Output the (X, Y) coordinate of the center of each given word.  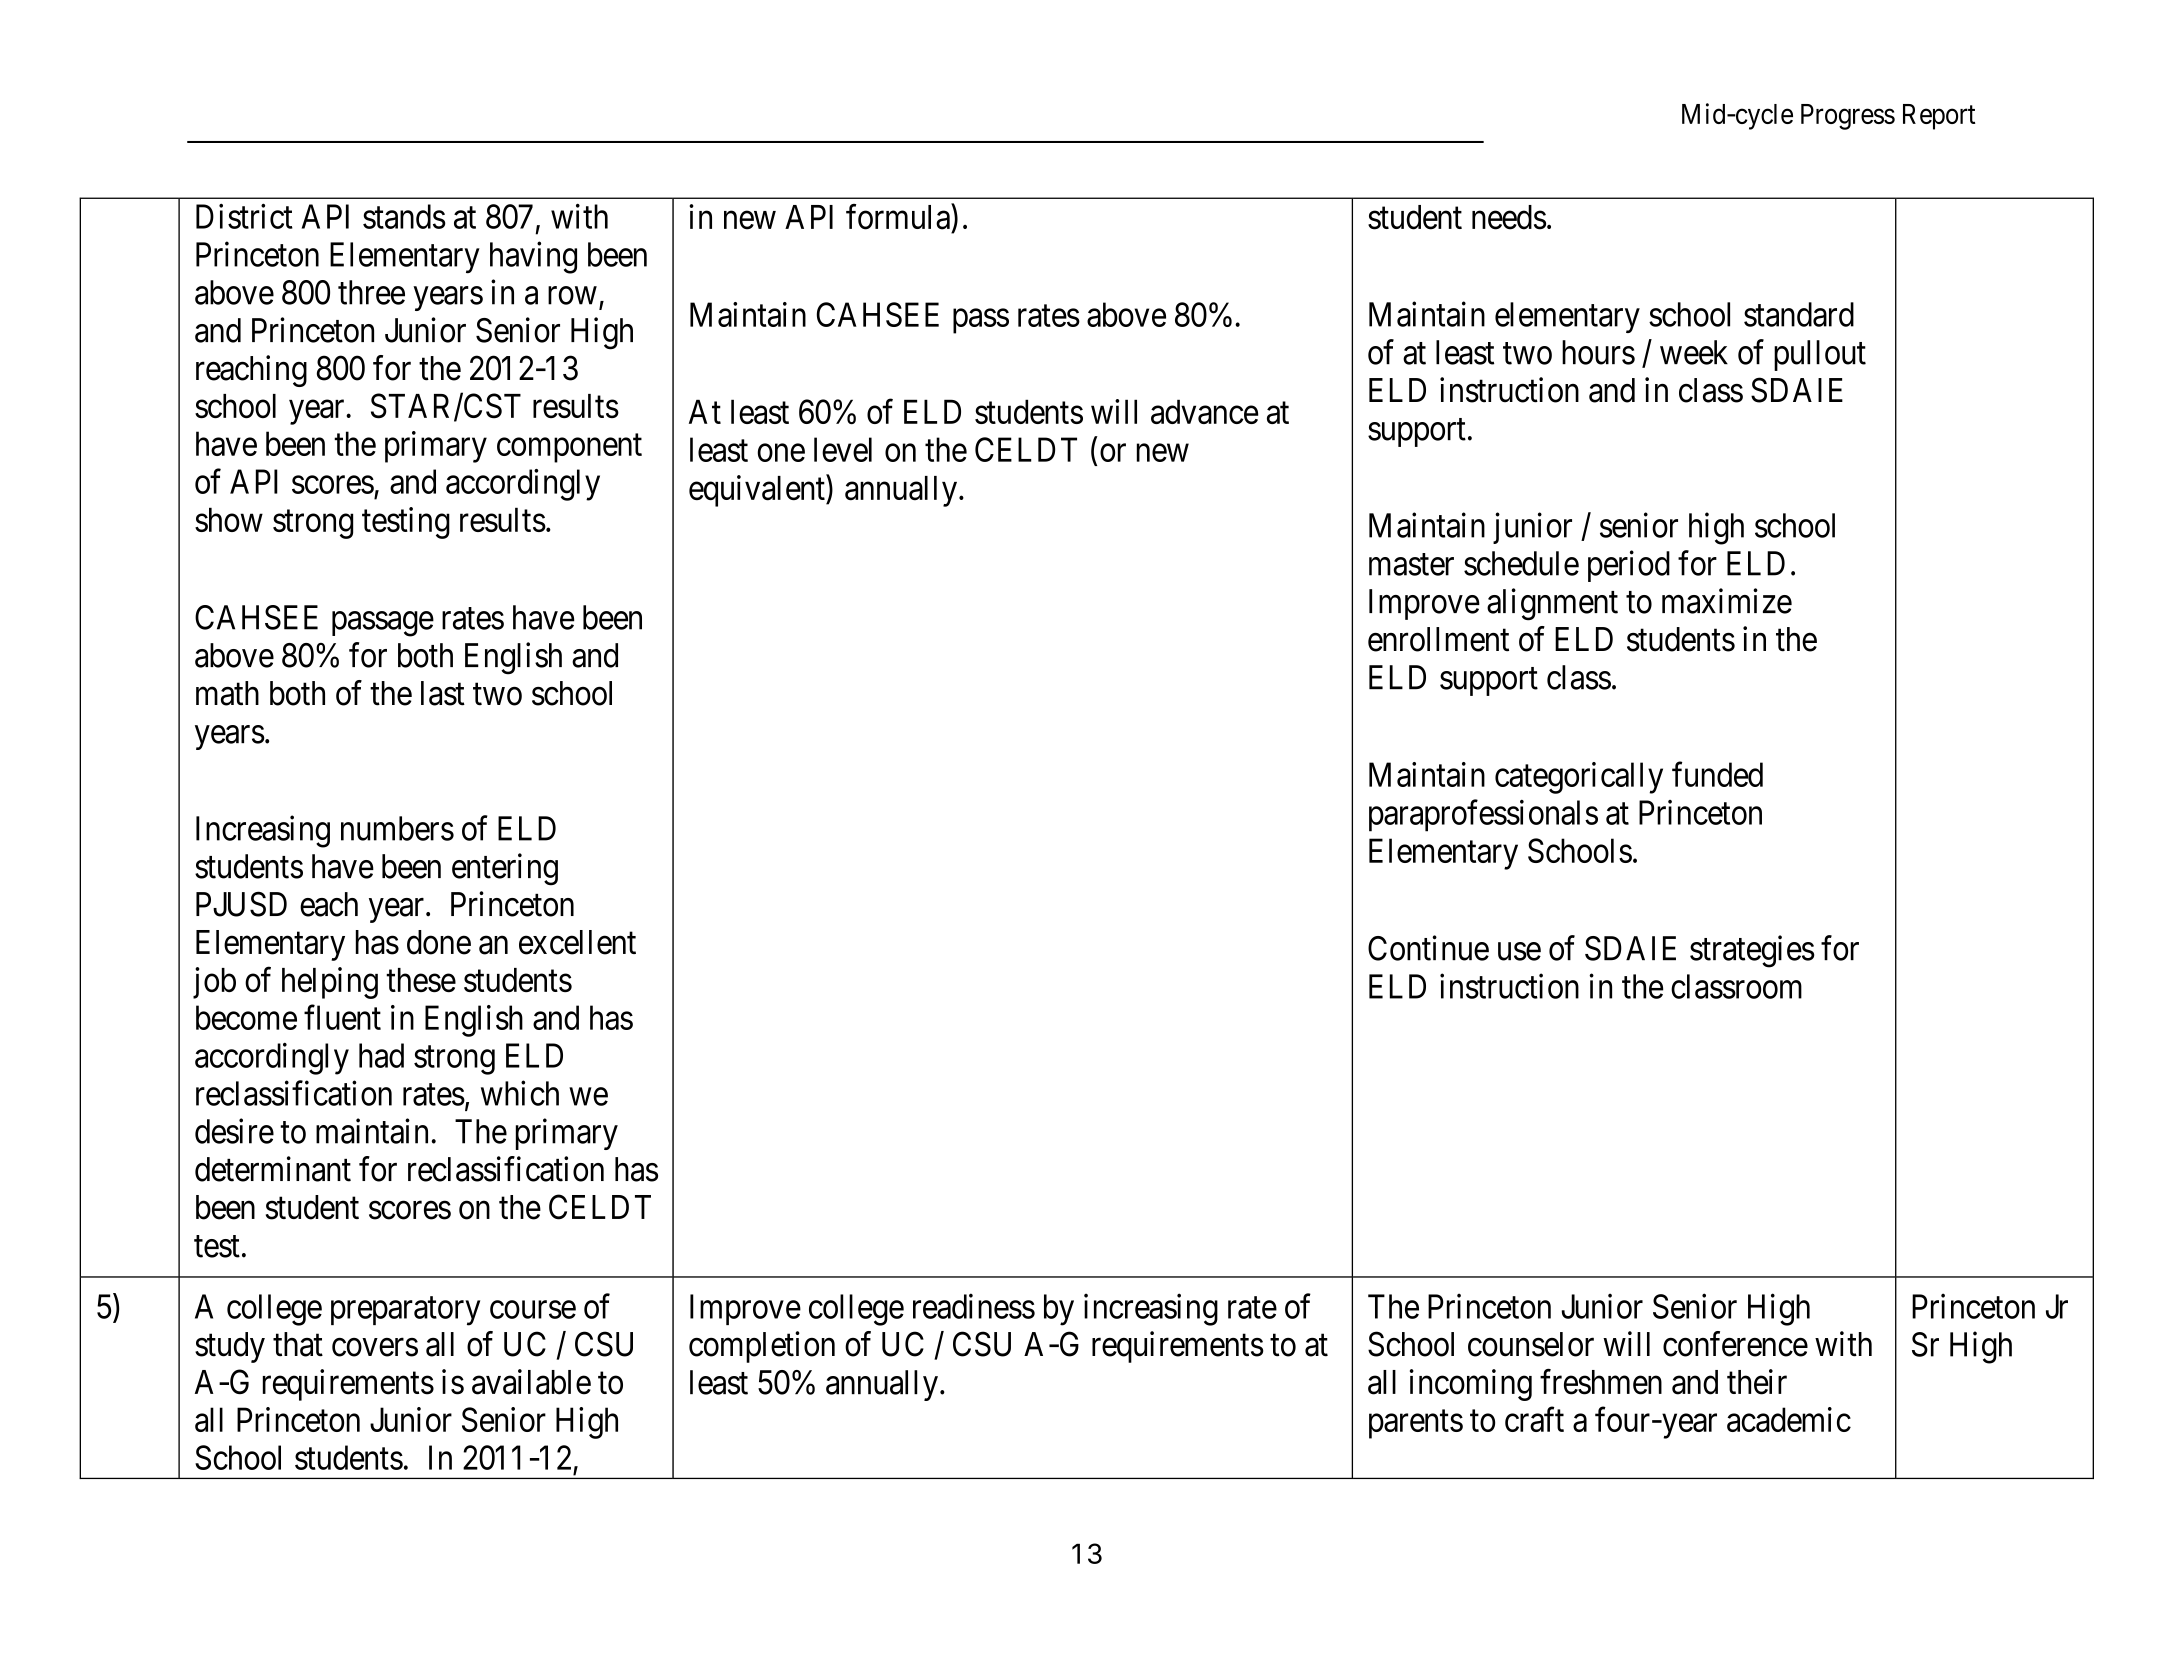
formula (899, 217)
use (1519, 952)
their (1757, 1382)
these (421, 980)
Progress (1848, 117)
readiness (974, 1306)
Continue (1428, 948)
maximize (1727, 601)
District (244, 216)
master (1411, 565)
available (531, 1382)
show (229, 519)
